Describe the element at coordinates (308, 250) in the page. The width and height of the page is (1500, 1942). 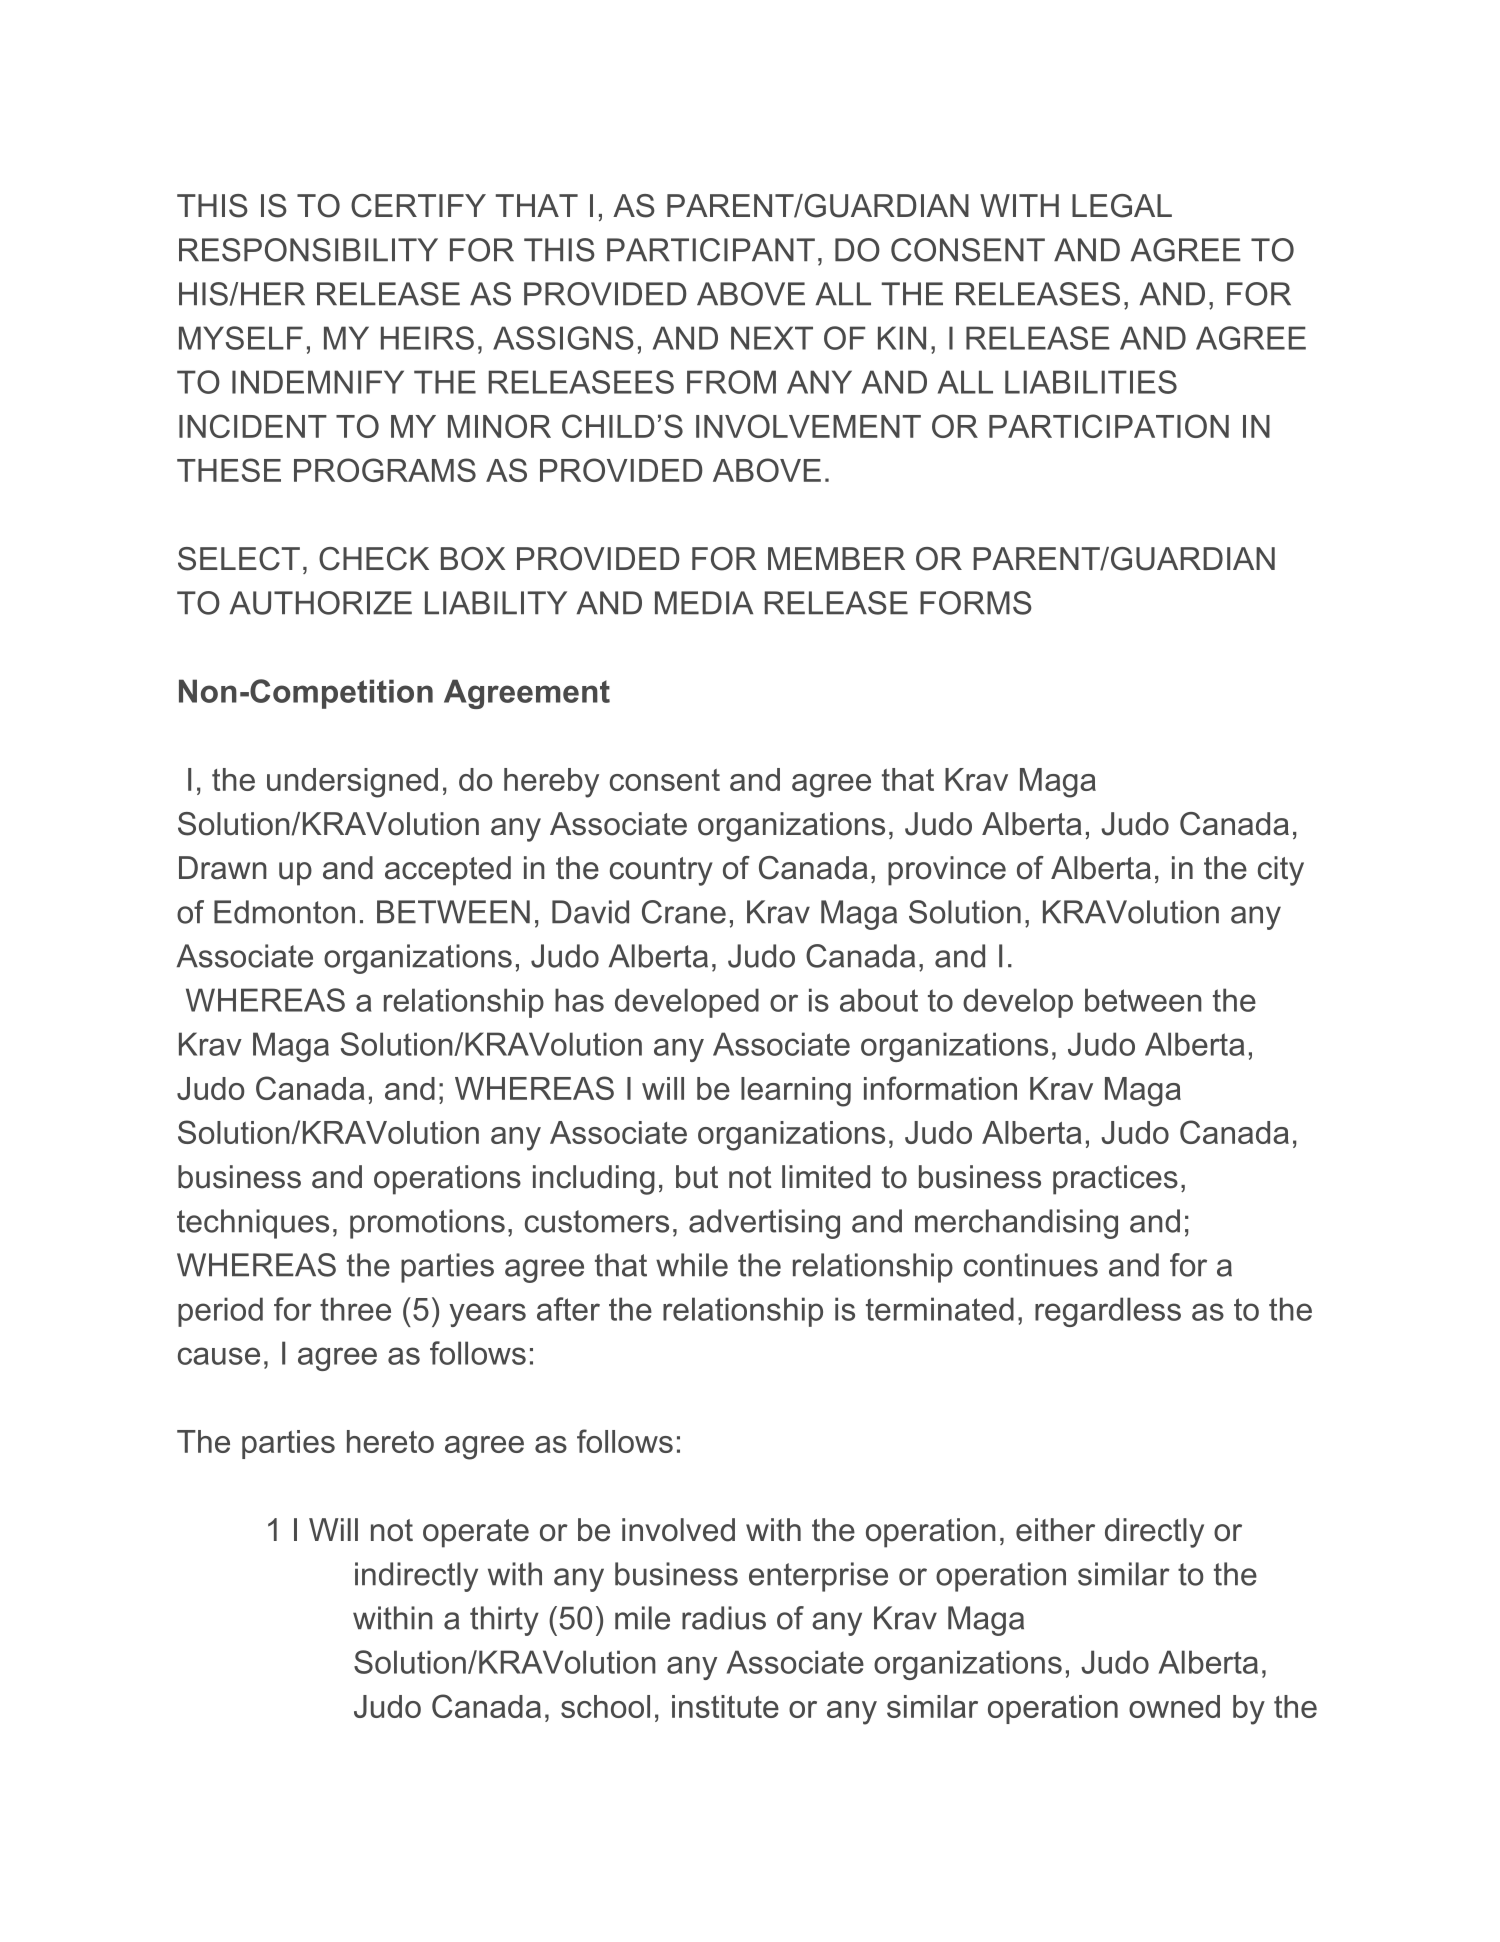
I see `RESPONSIBILITY` at that location.
